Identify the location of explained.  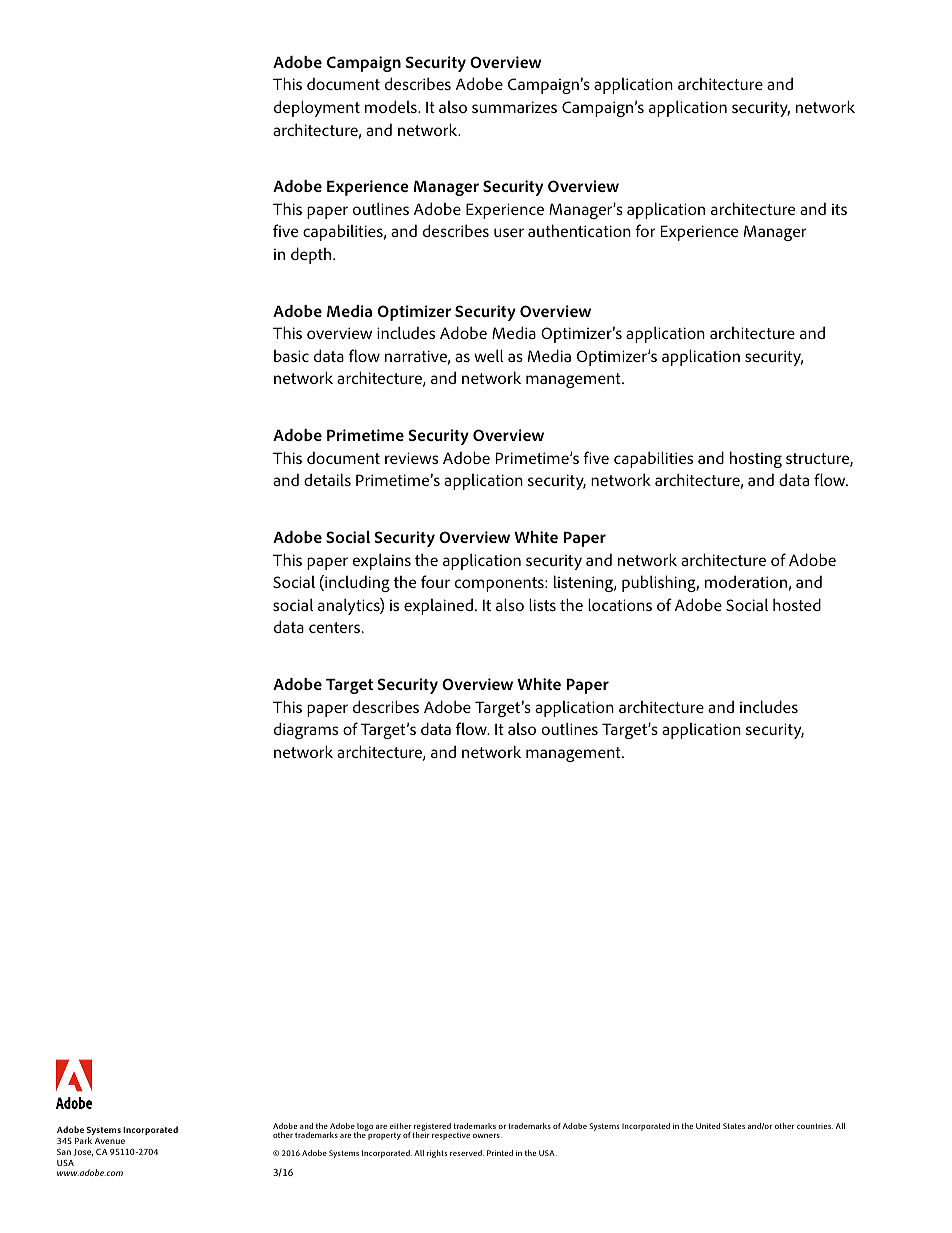
(438, 606).
